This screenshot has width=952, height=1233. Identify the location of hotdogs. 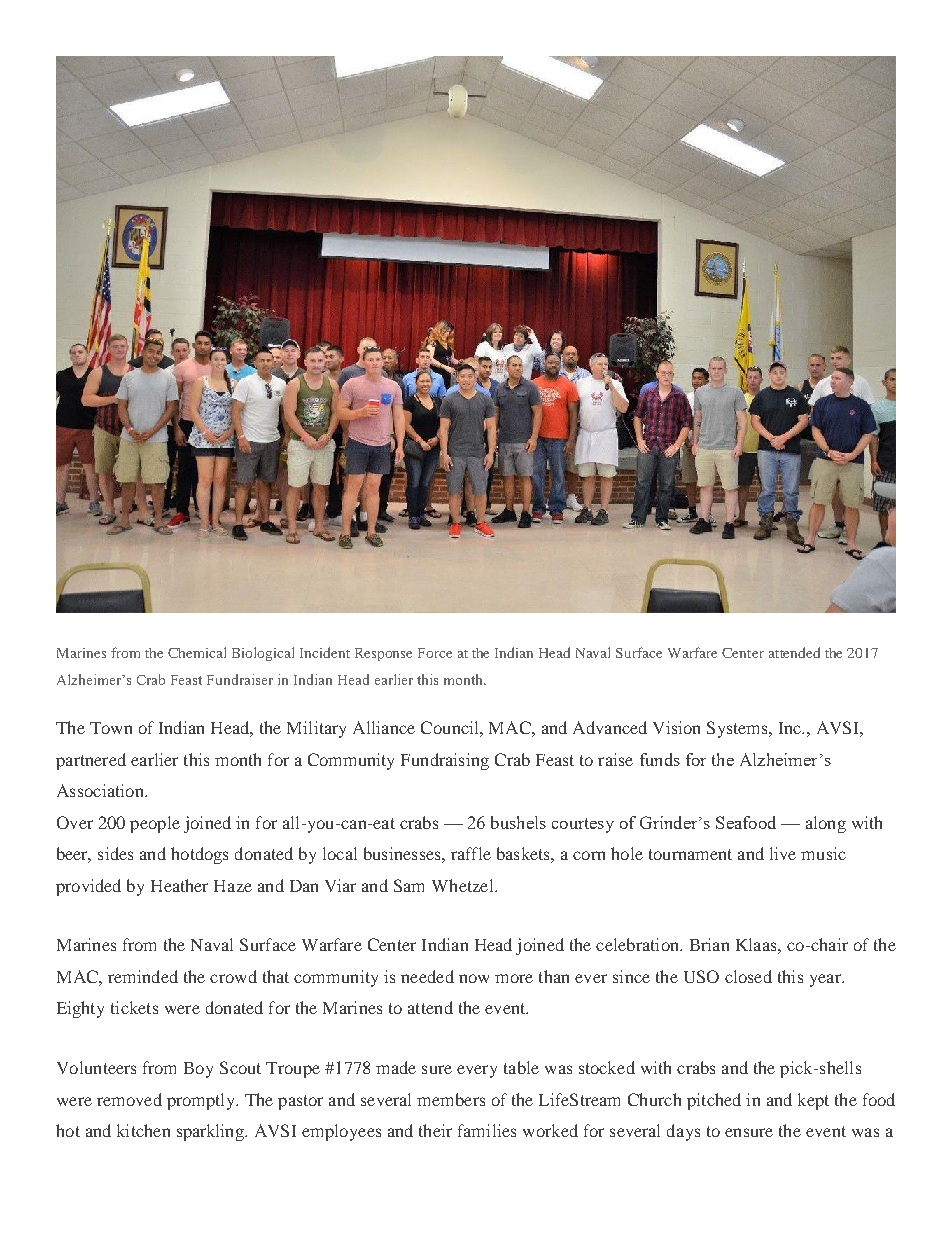
(199, 855).
